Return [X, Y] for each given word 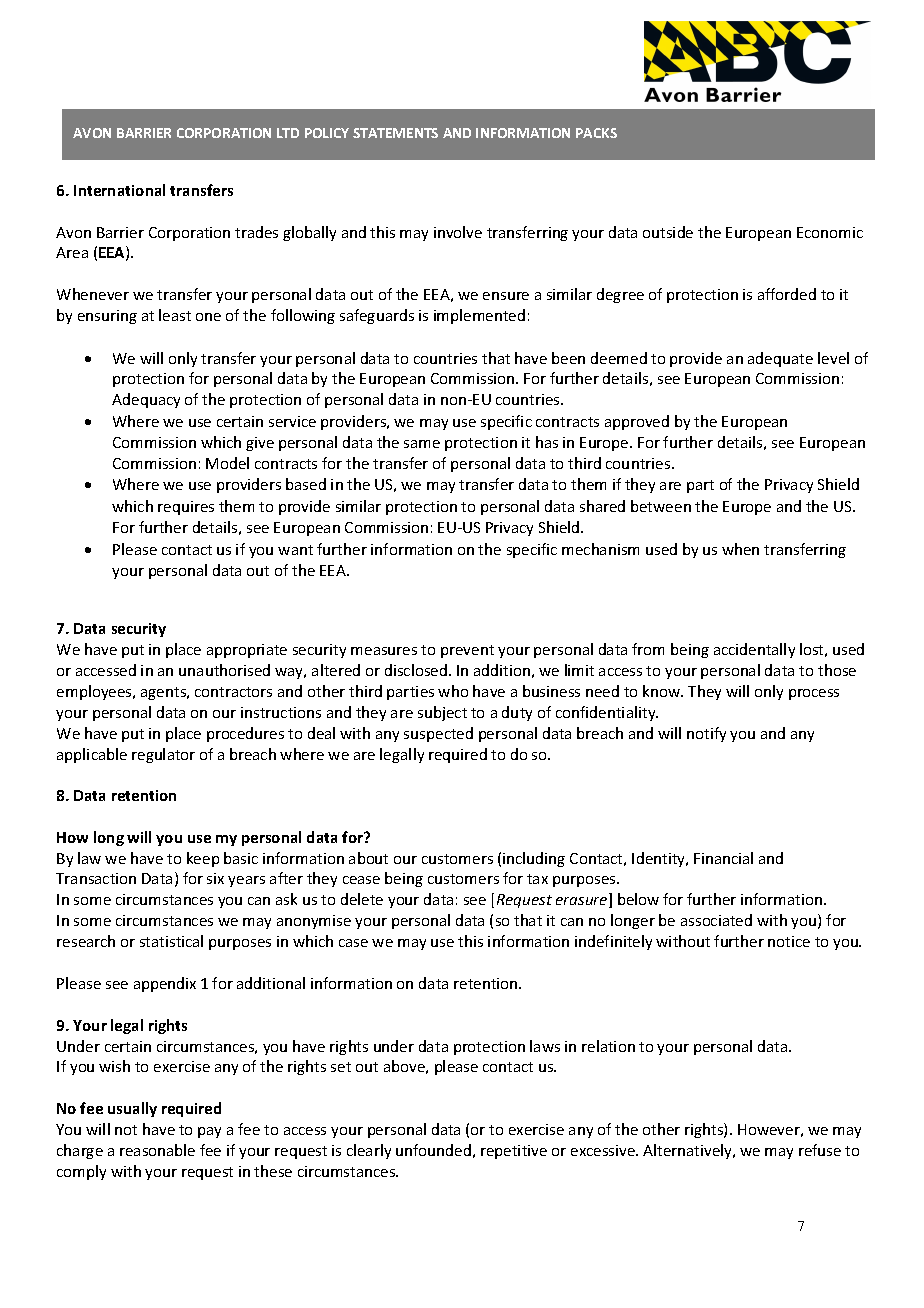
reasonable [157, 1150]
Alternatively [689, 1151]
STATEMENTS [395, 133]
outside [668, 232]
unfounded [433, 1150]
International [119, 190]
